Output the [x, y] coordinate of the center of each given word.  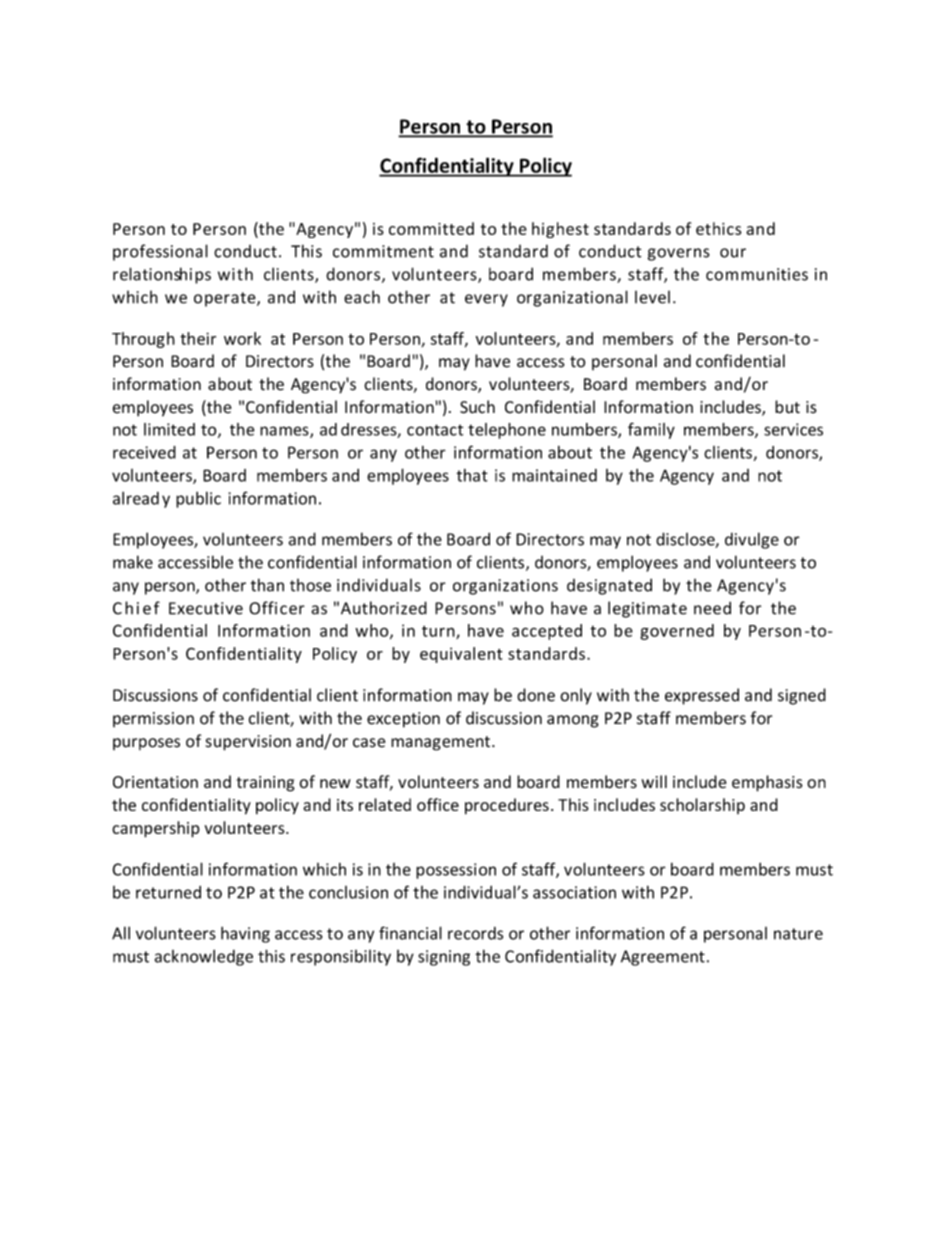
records [475, 933]
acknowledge [204, 957]
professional [160, 252]
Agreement [663, 958]
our [733, 253]
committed [431, 228]
